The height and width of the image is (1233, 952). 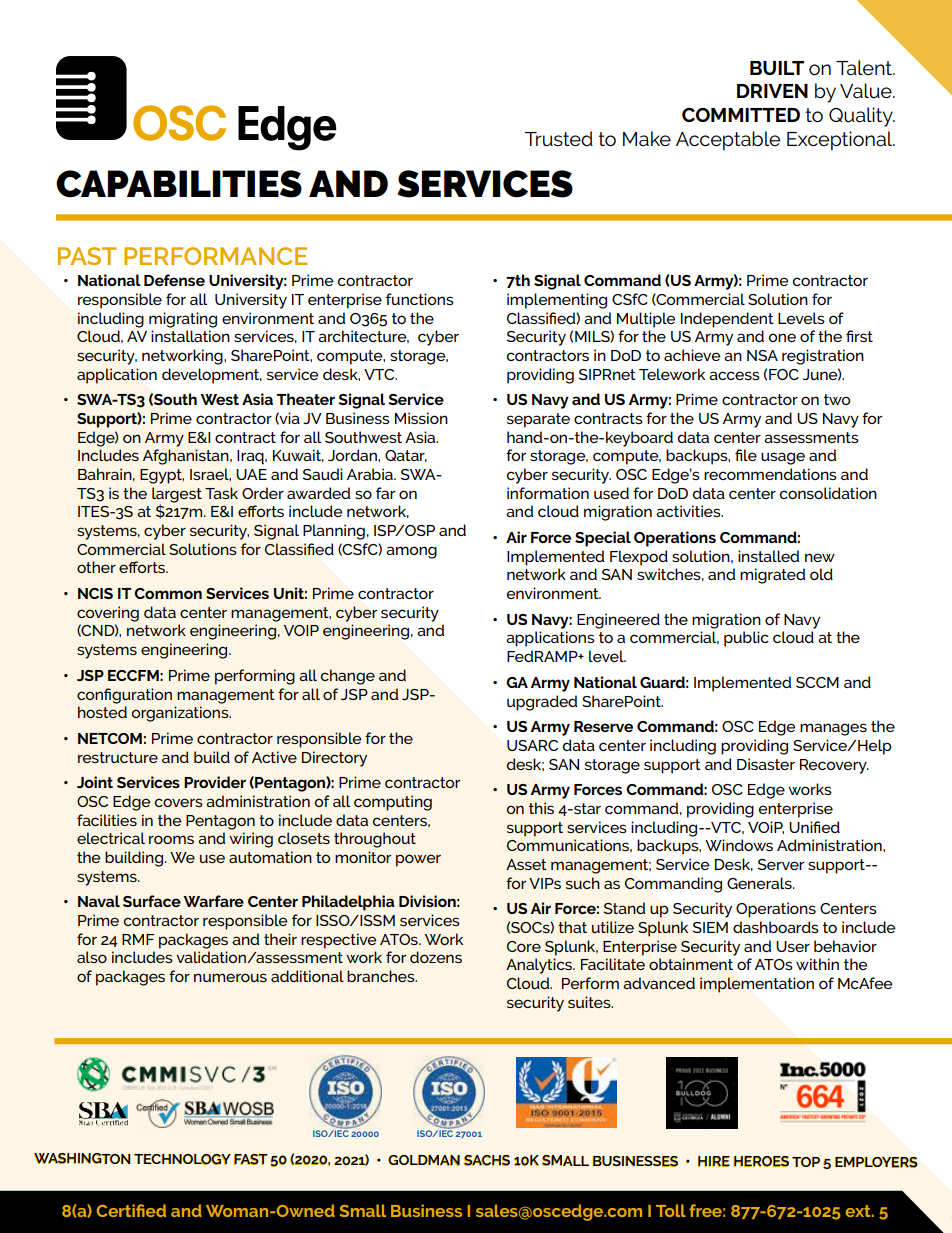 What do you see at coordinates (179, 184) in the image?
I see `CAPABILITIES` at bounding box center [179, 184].
